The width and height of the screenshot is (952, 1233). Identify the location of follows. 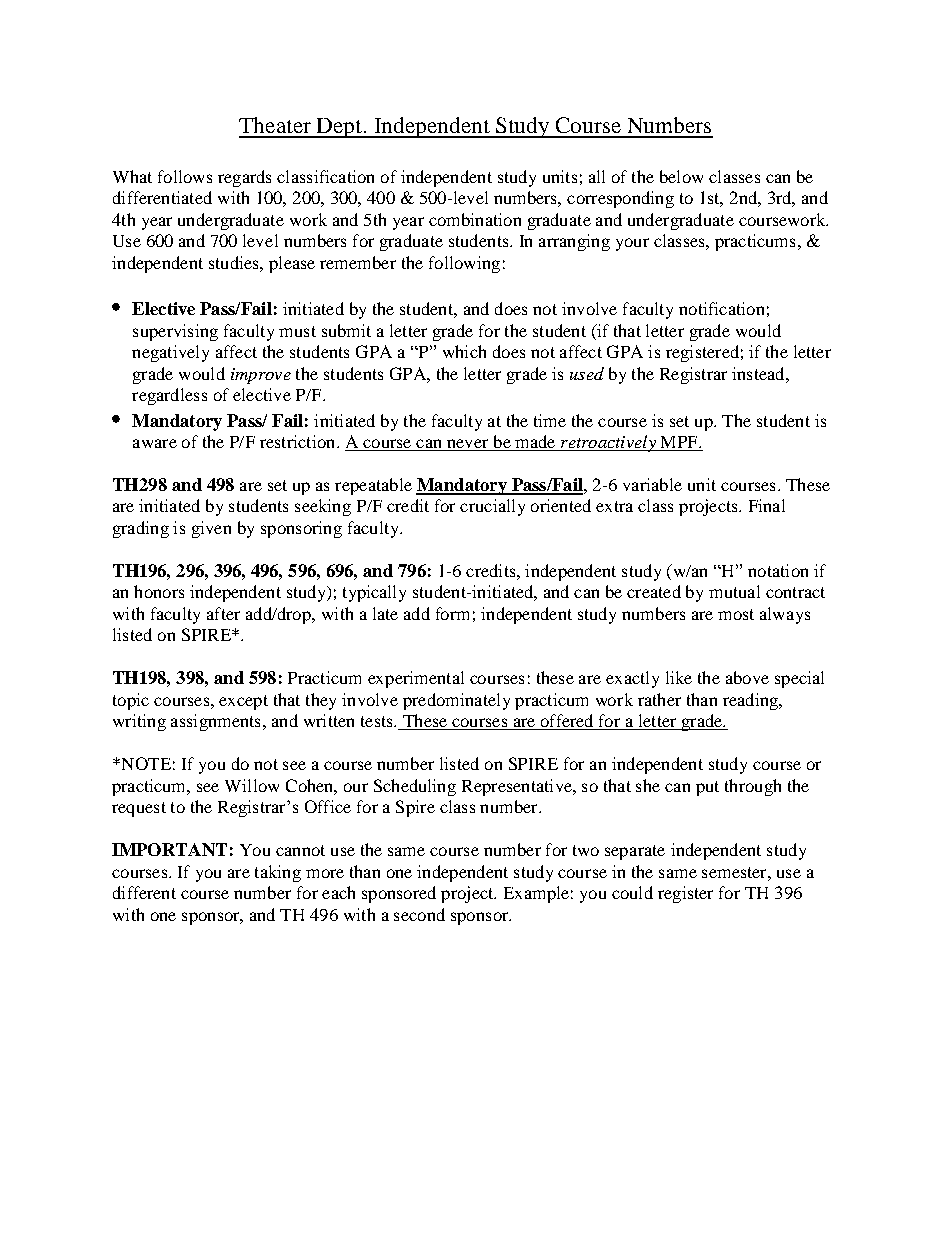
(185, 176).
